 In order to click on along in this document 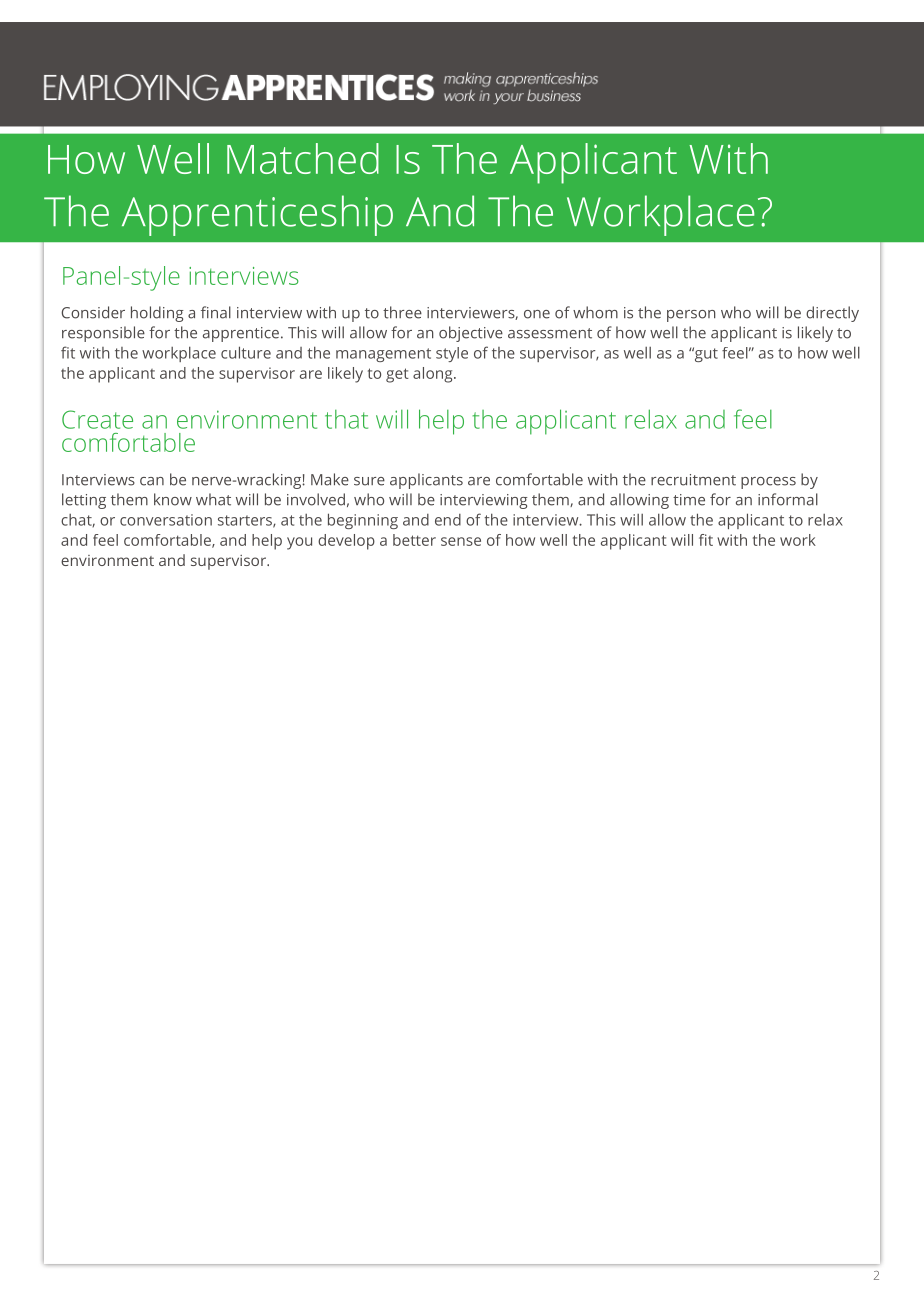, I will do `click(434, 375)`.
